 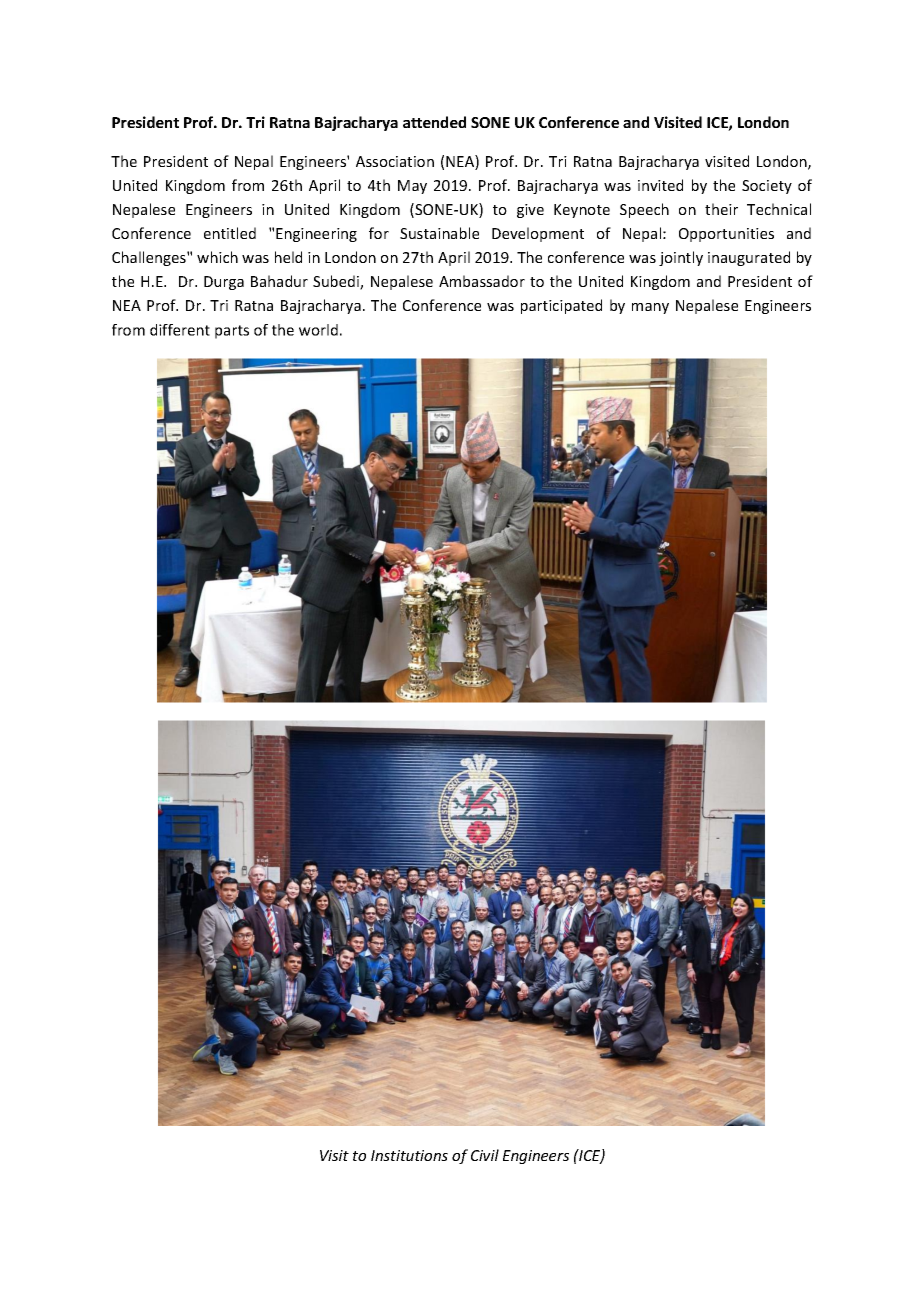 I want to click on world, so click(x=318, y=330).
